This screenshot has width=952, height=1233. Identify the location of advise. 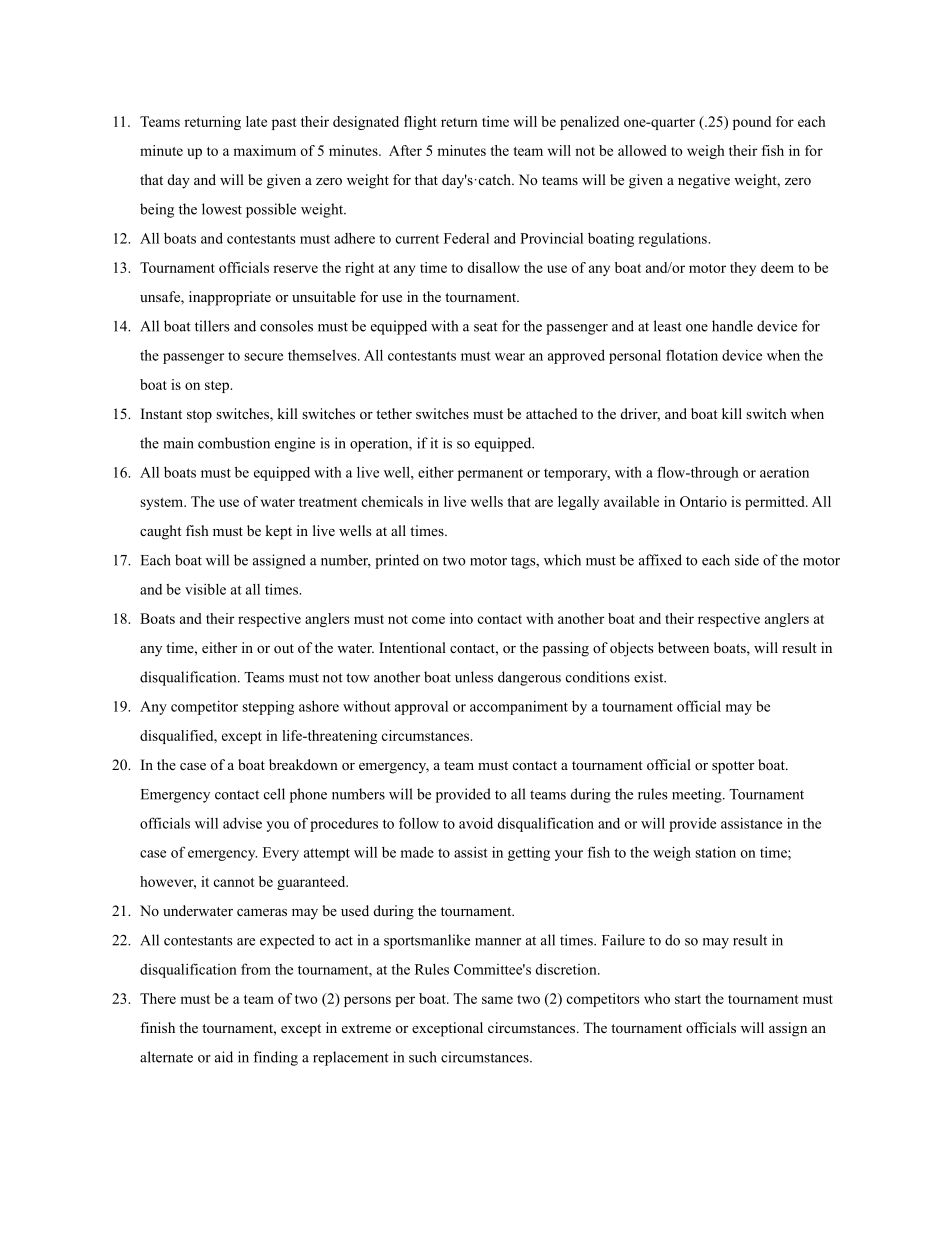
(242, 823).
